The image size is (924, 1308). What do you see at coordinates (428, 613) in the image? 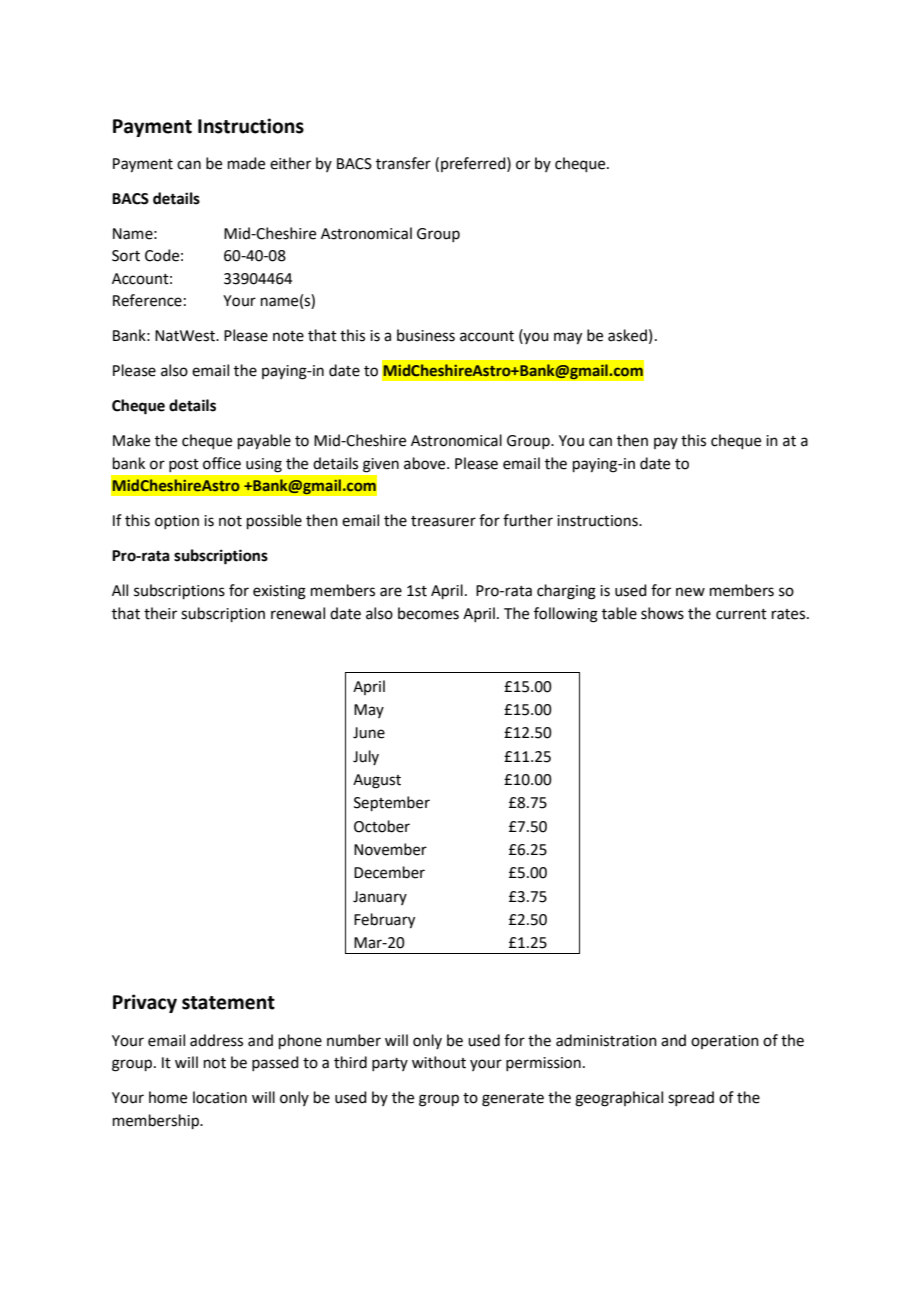
I see `becomes` at bounding box center [428, 613].
